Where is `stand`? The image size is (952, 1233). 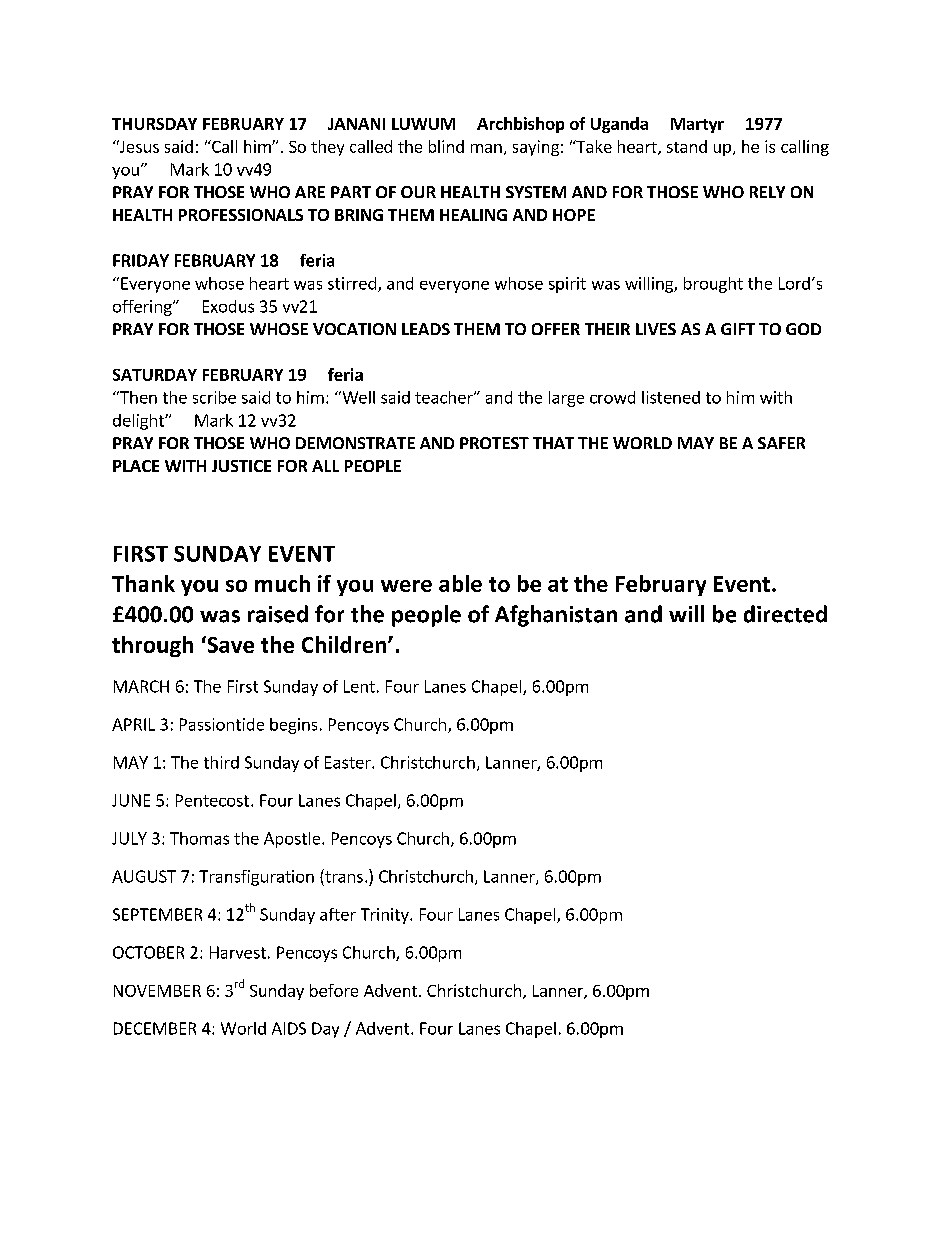
stand is located at coordinates (687, 146).
